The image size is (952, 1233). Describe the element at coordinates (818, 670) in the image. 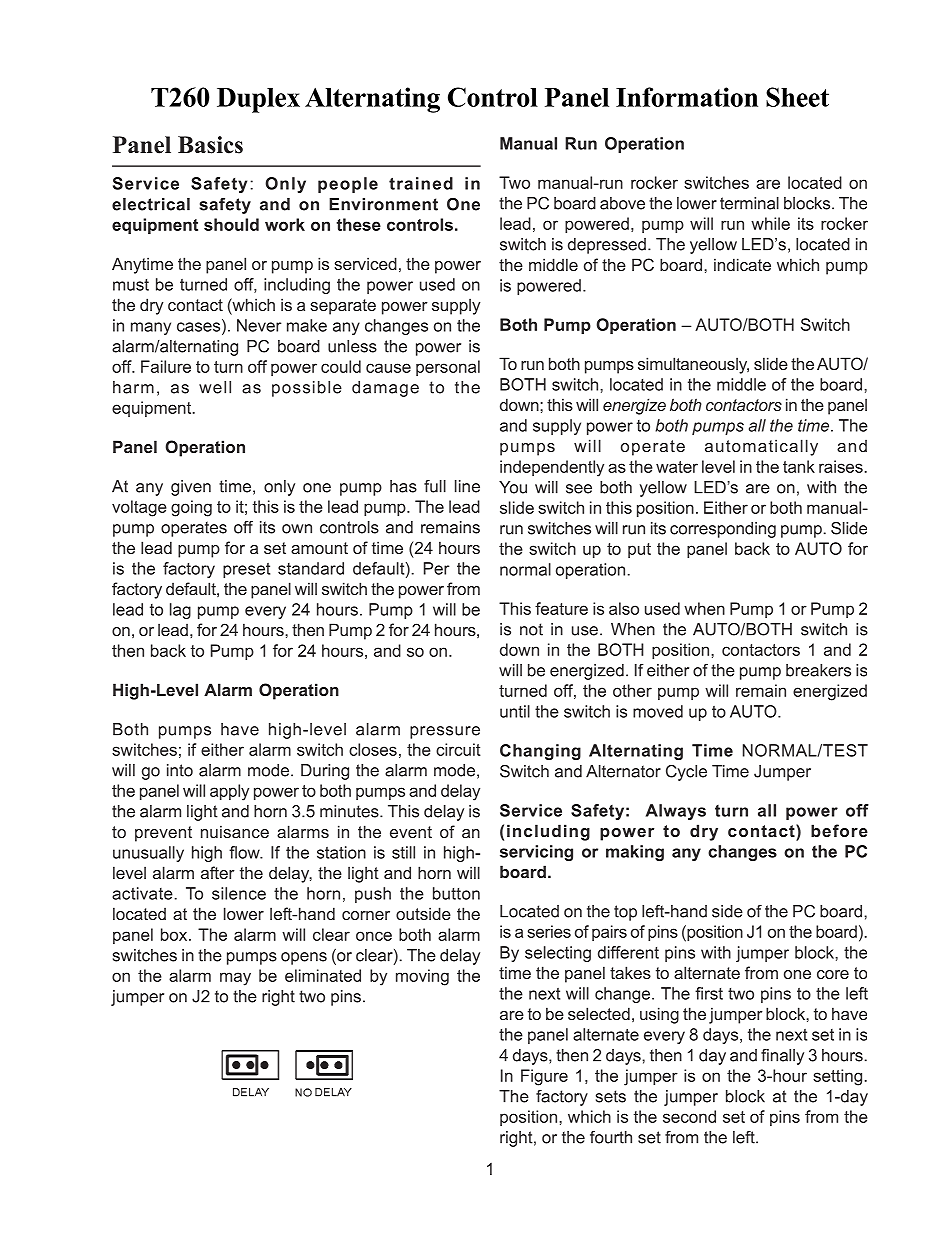

I see `breakers` at that location.
